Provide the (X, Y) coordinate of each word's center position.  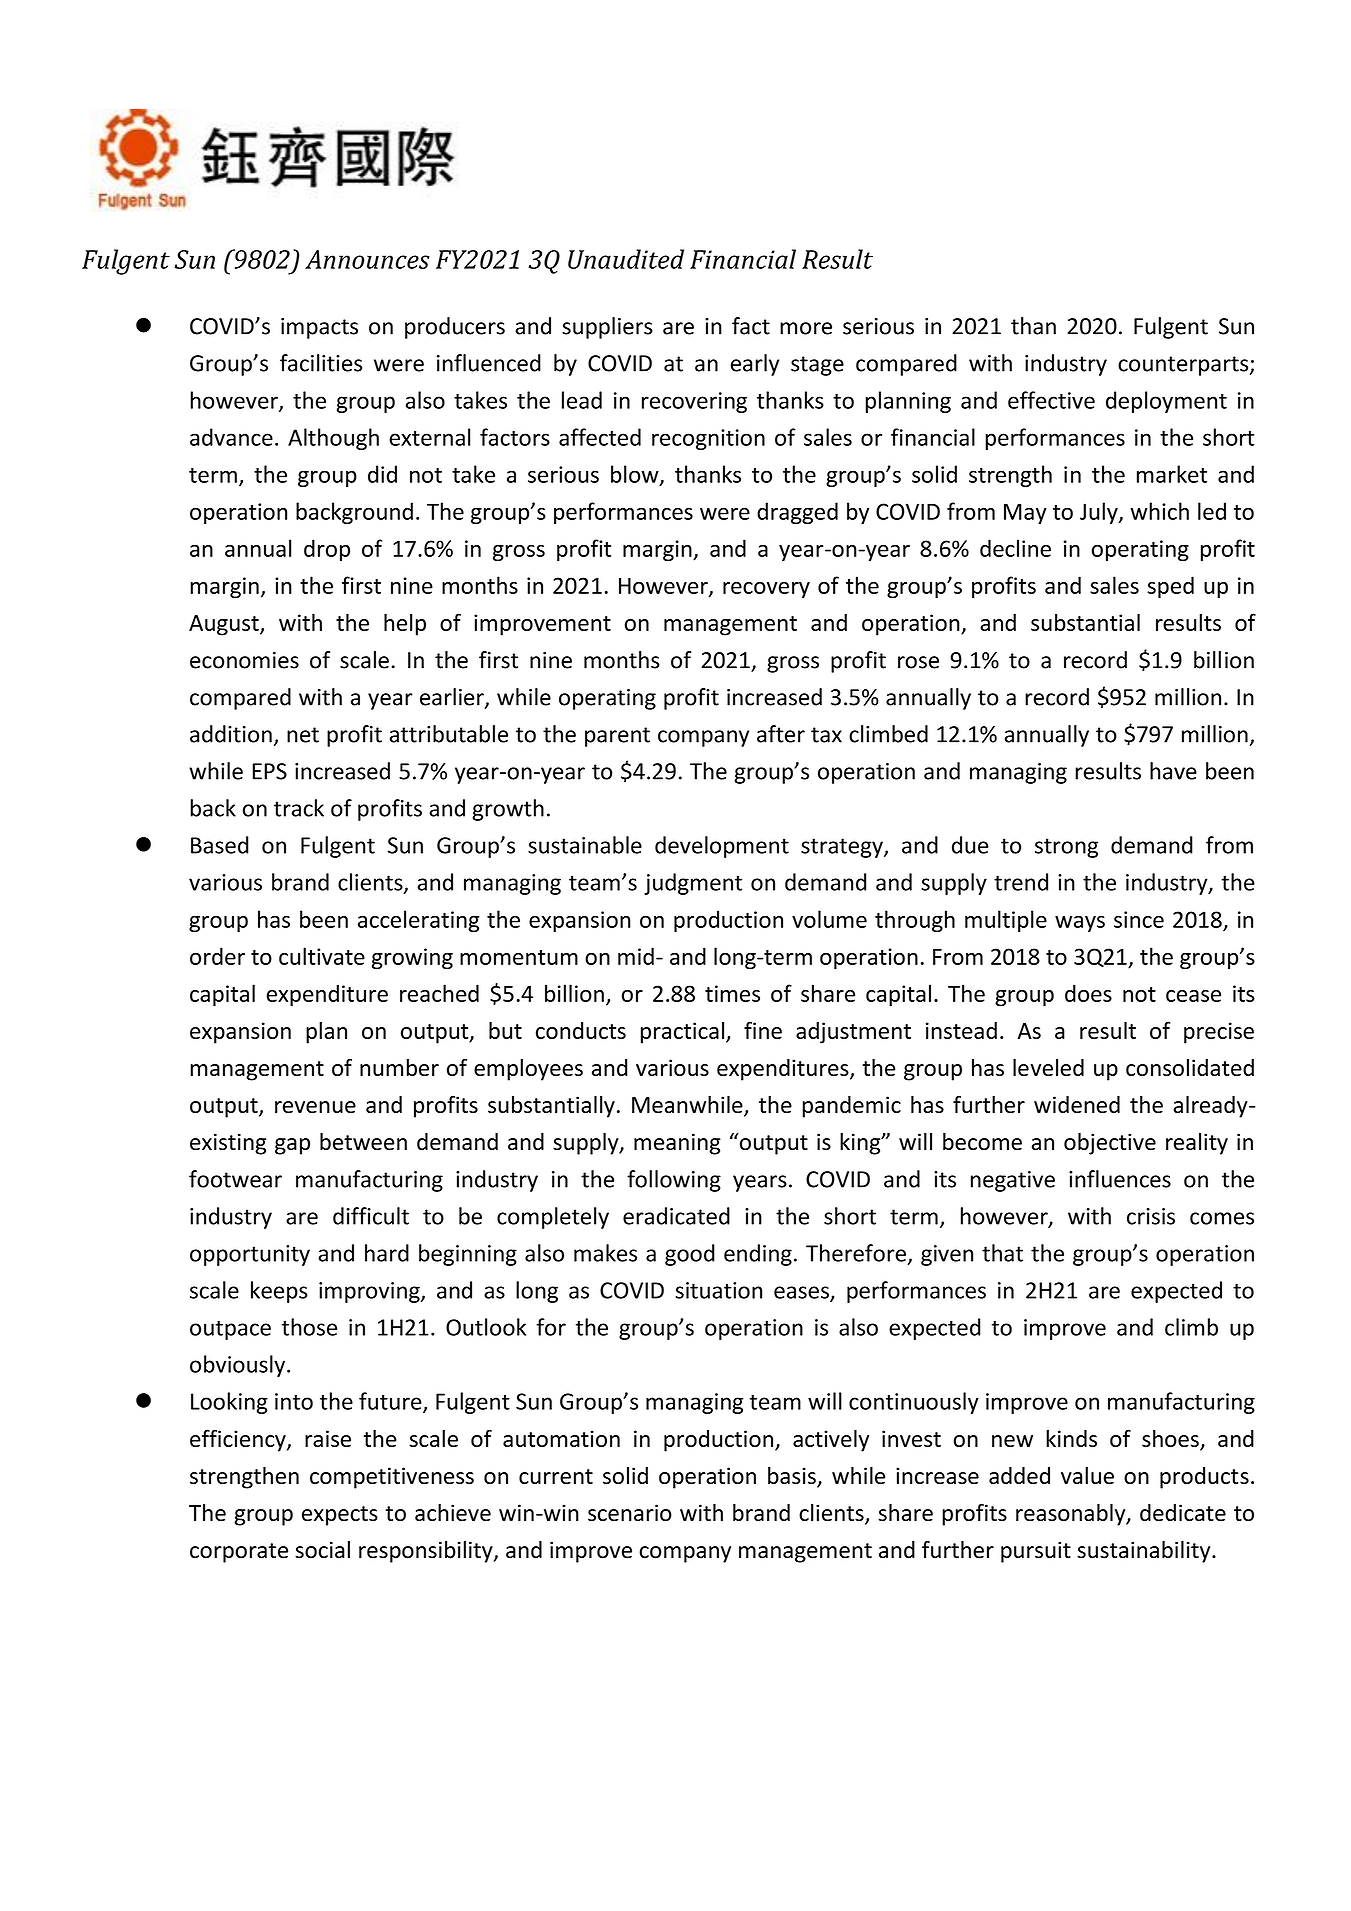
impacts (319, 328)
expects (340, 1516)
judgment (693, 884)
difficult (371, 1216)
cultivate (322, 956)
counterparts (1184, 366)
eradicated (676, 1216)
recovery (766, 590)
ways (1080, 924)
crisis (1151, 1216)
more (806, 328)
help (405, 624)
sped (1170, 587)
